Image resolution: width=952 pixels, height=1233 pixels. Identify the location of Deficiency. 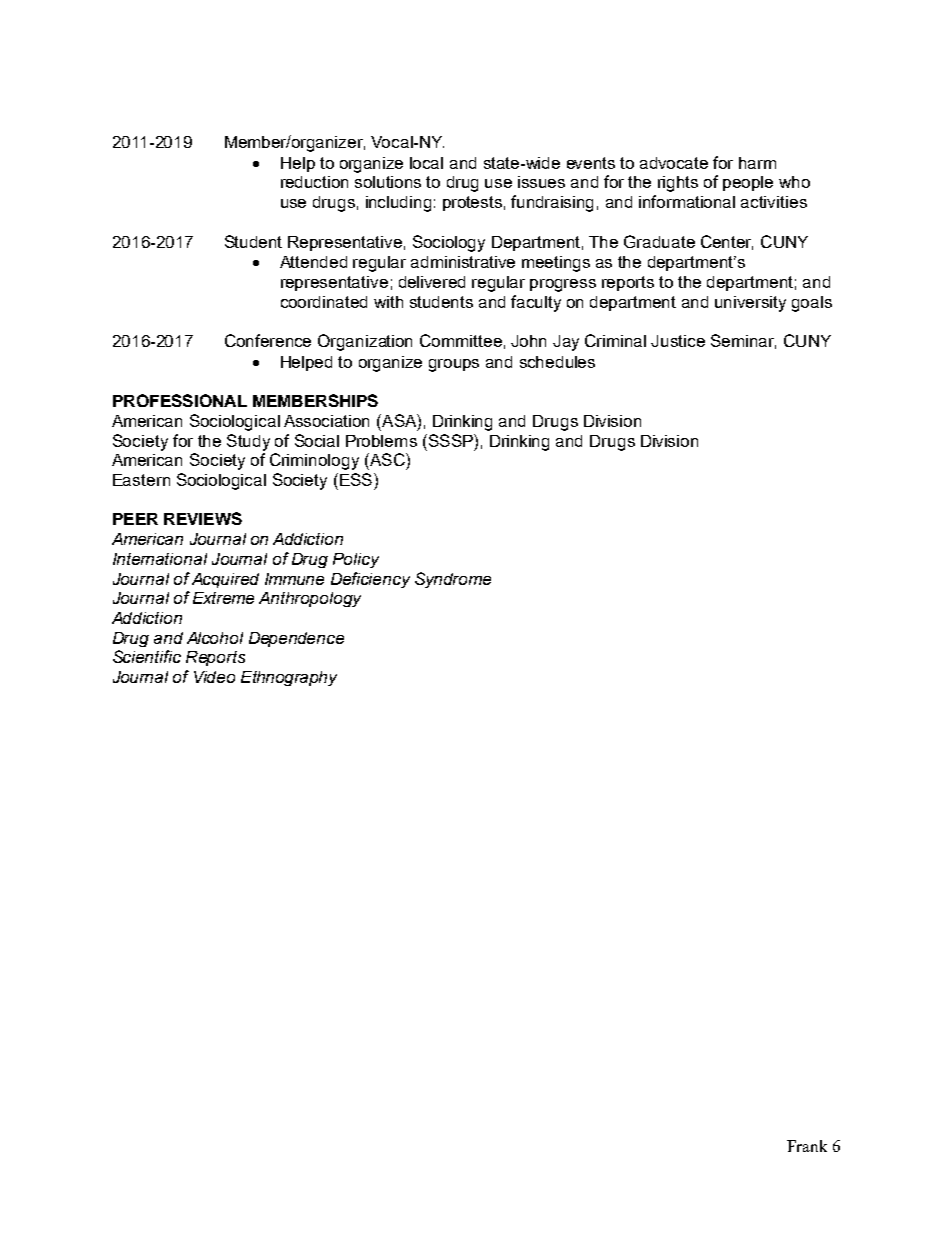
(370, 580).
